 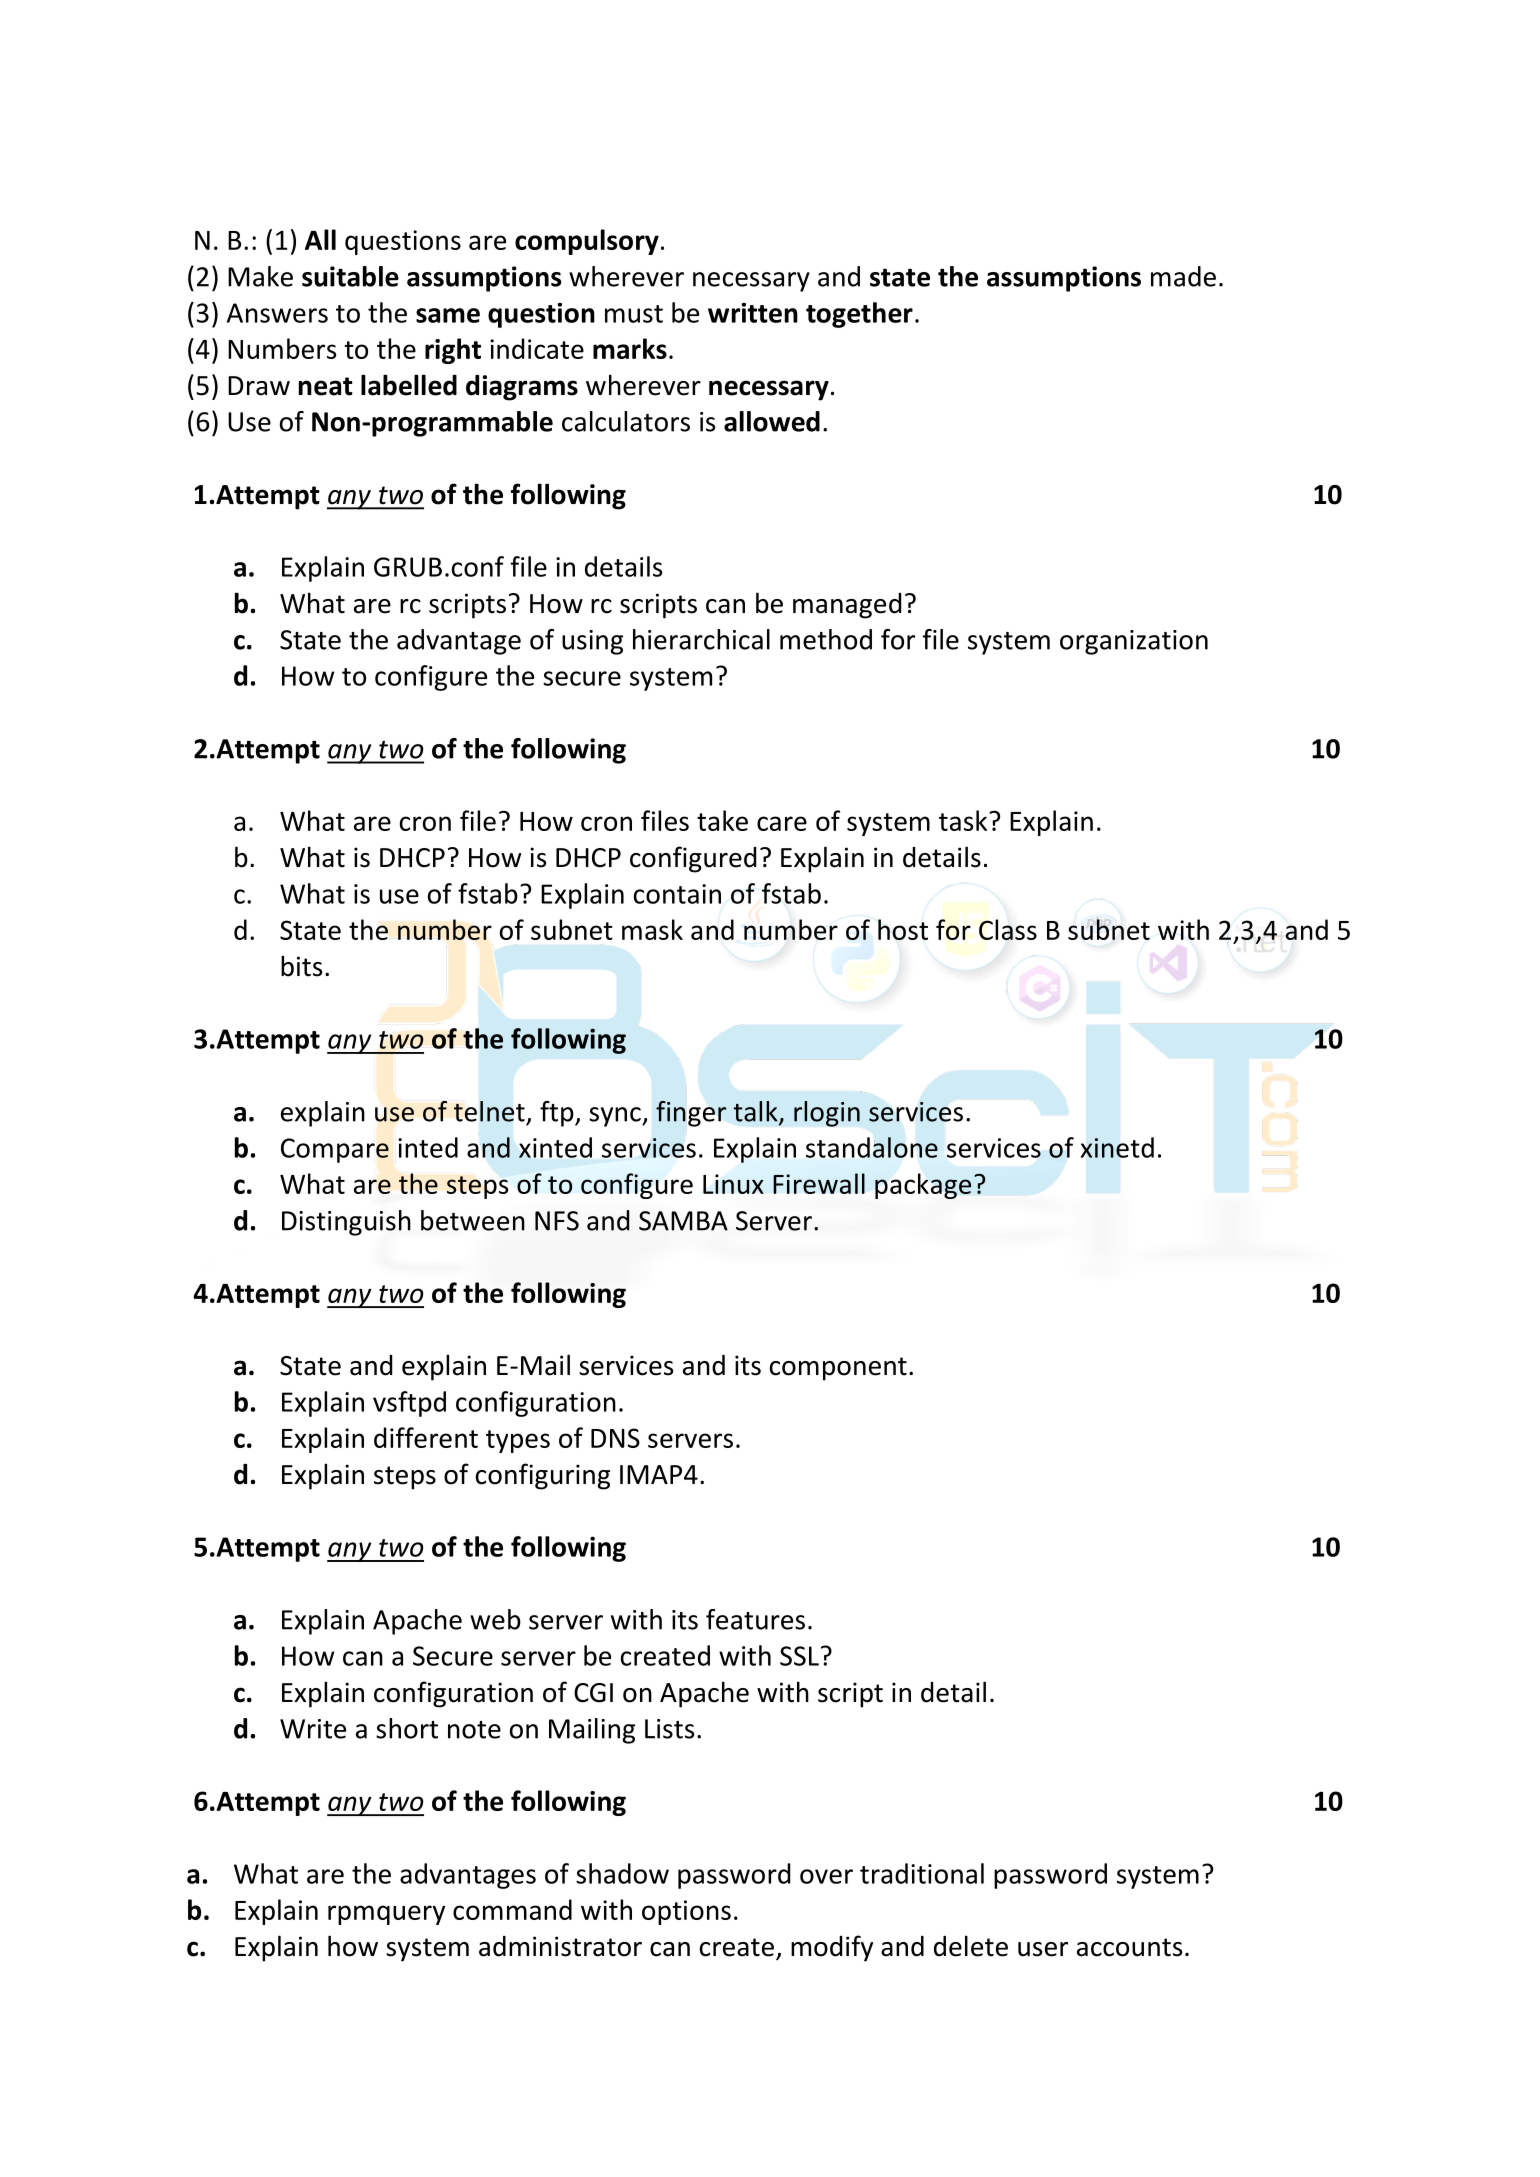 What do you see at coordinates (350, 276) in the screenshot?
I see `suitable` at bounding box center [350, 276].
